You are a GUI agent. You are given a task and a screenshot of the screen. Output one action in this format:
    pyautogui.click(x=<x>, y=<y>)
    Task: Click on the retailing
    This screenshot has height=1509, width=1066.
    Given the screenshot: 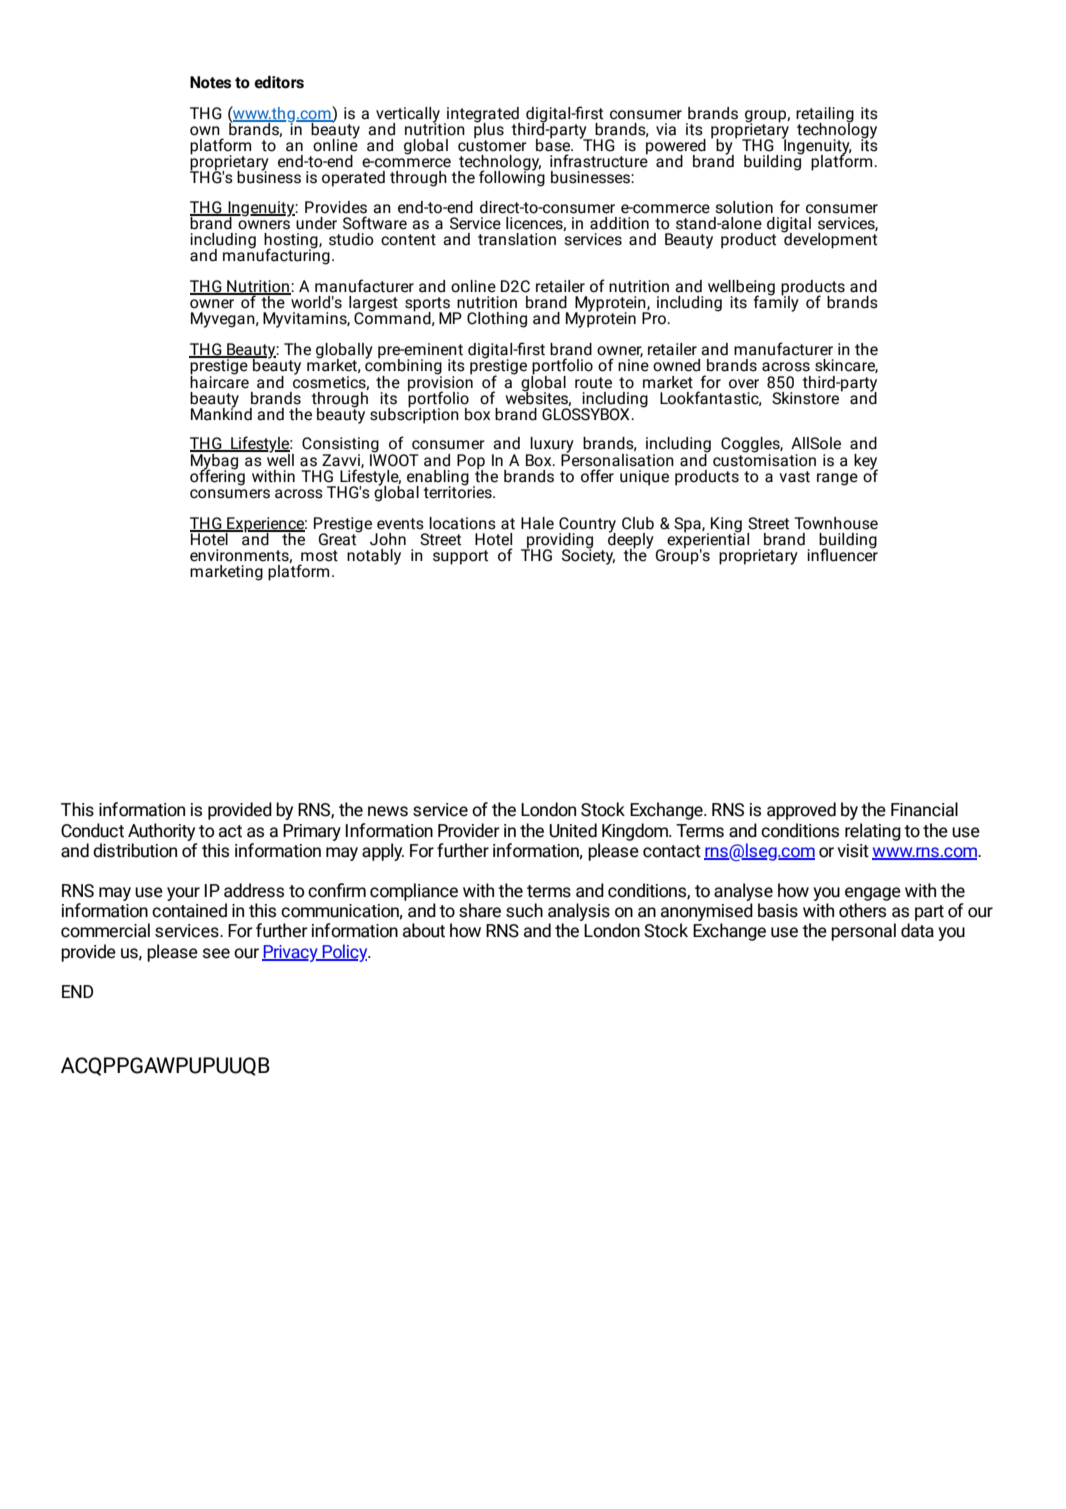 What is the action you would take?
    pyautogui.click(x=825, y=116)
